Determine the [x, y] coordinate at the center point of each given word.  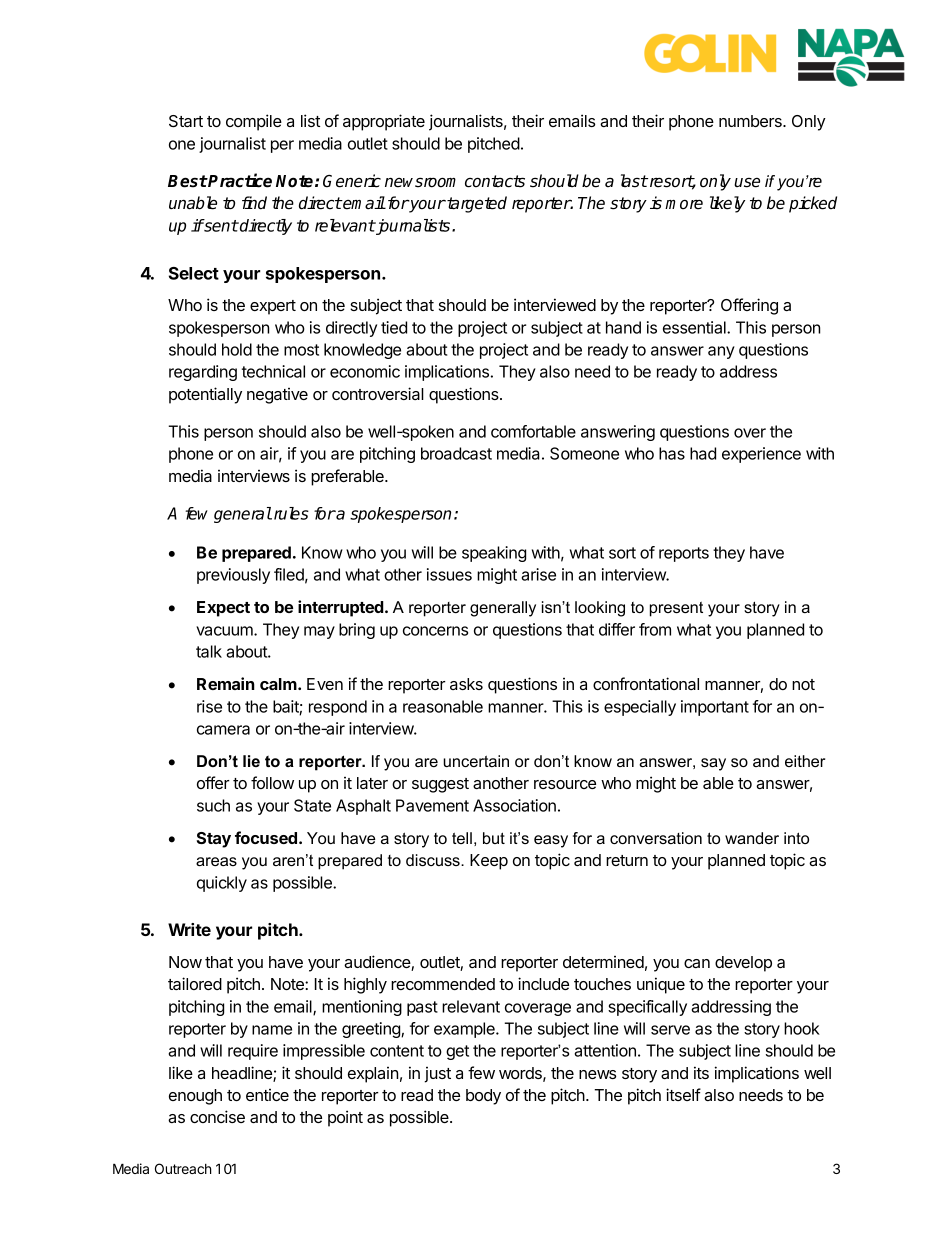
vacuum [225, 631]
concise [217, 1116]
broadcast [456, 453]
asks [466, 684]
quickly [222, 884]
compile [254, 122]
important [715, 708]
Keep [489, 862]
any [721, 352]
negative [277, 396]
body [483, 1097]
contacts [495, 181]
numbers [751, 121]
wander [752, 838]
